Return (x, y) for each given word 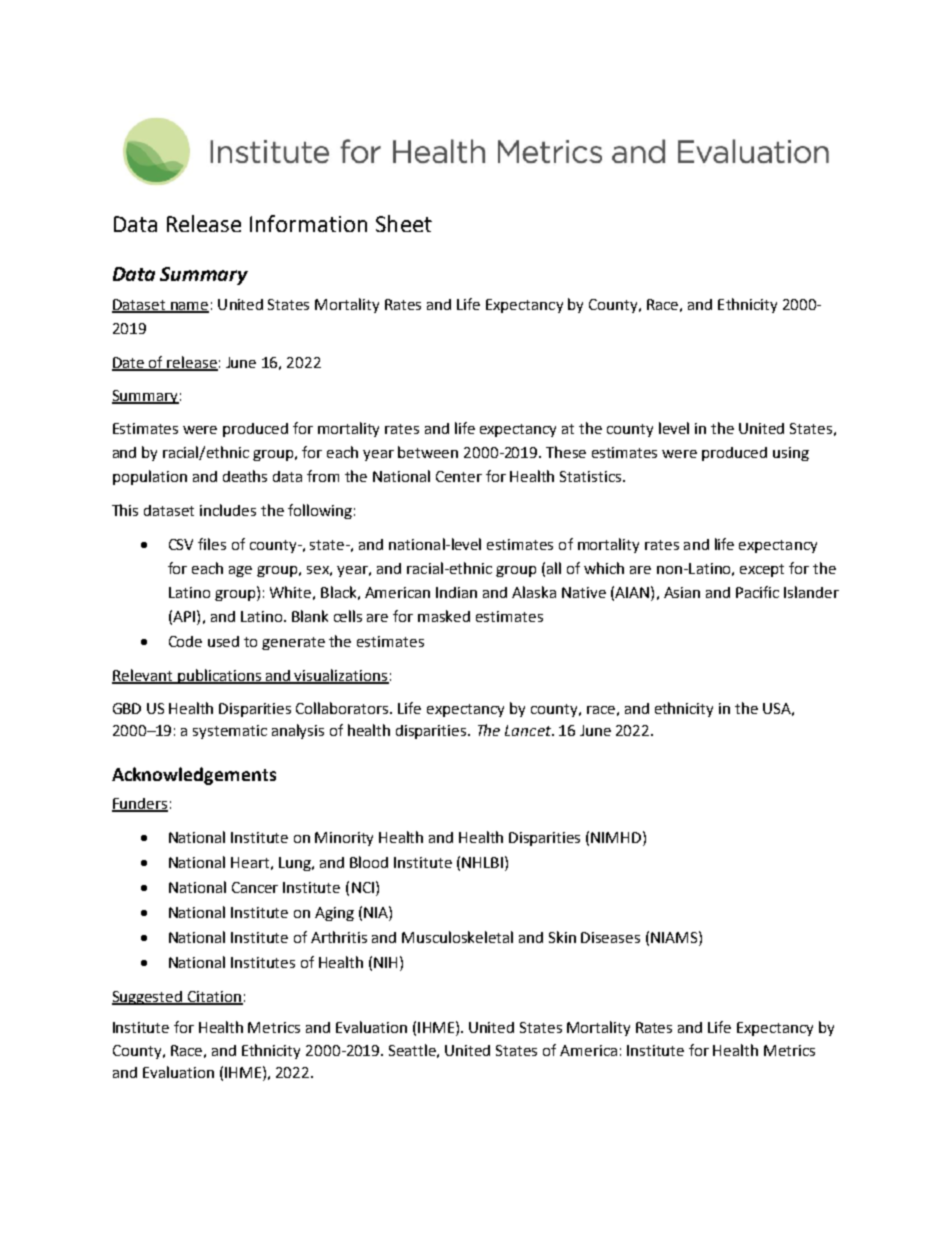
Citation (214, 997)
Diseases (610, 937)
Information (308, 223)
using (791, 454)
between (428, 452)
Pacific (757, 592)
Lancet (529, 730)
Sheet (404, 223)
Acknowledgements (194, 776)
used (223, 641)
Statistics (592, 476)
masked (444, 616)
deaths (245, 476)
